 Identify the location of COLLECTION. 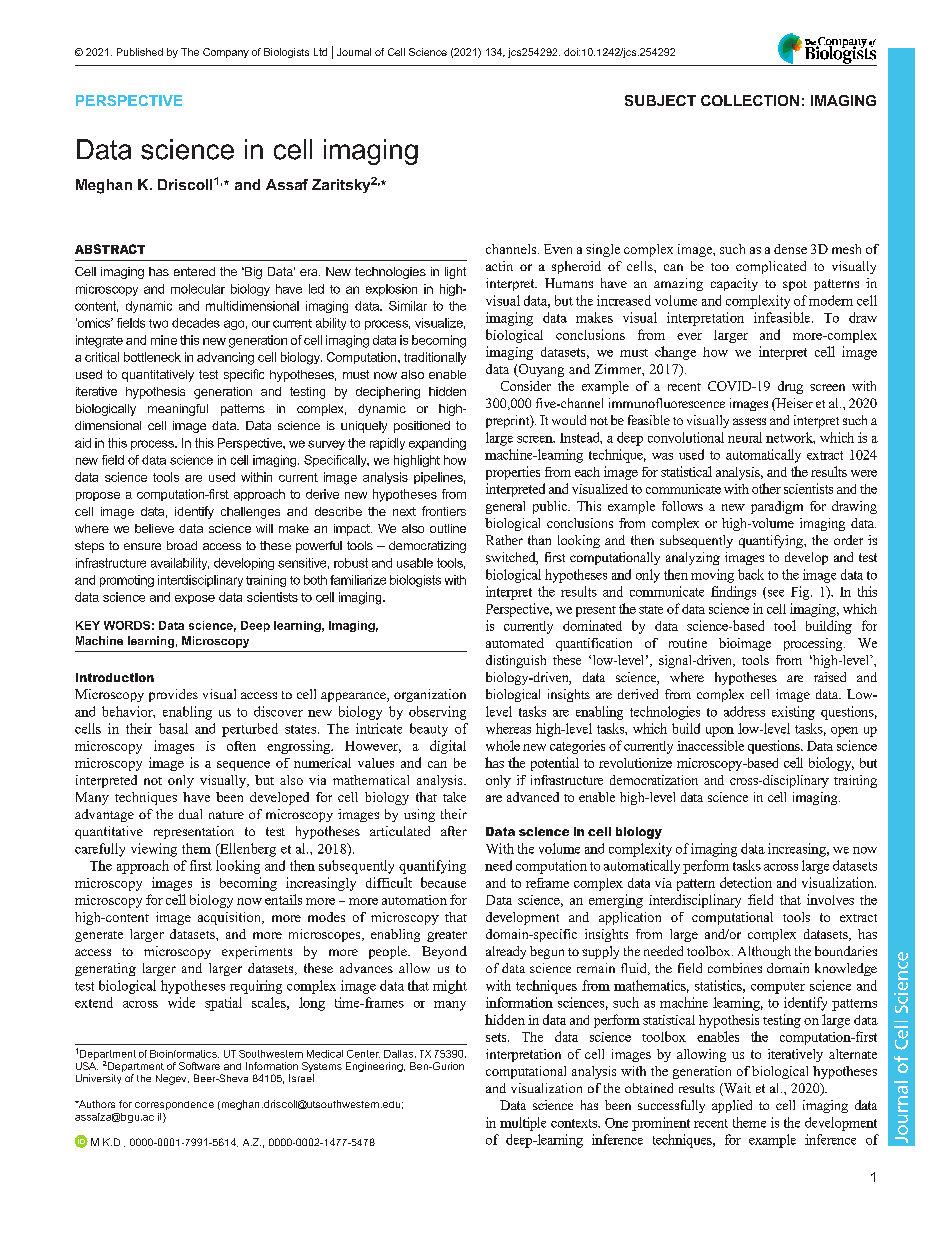
(750, 100).
